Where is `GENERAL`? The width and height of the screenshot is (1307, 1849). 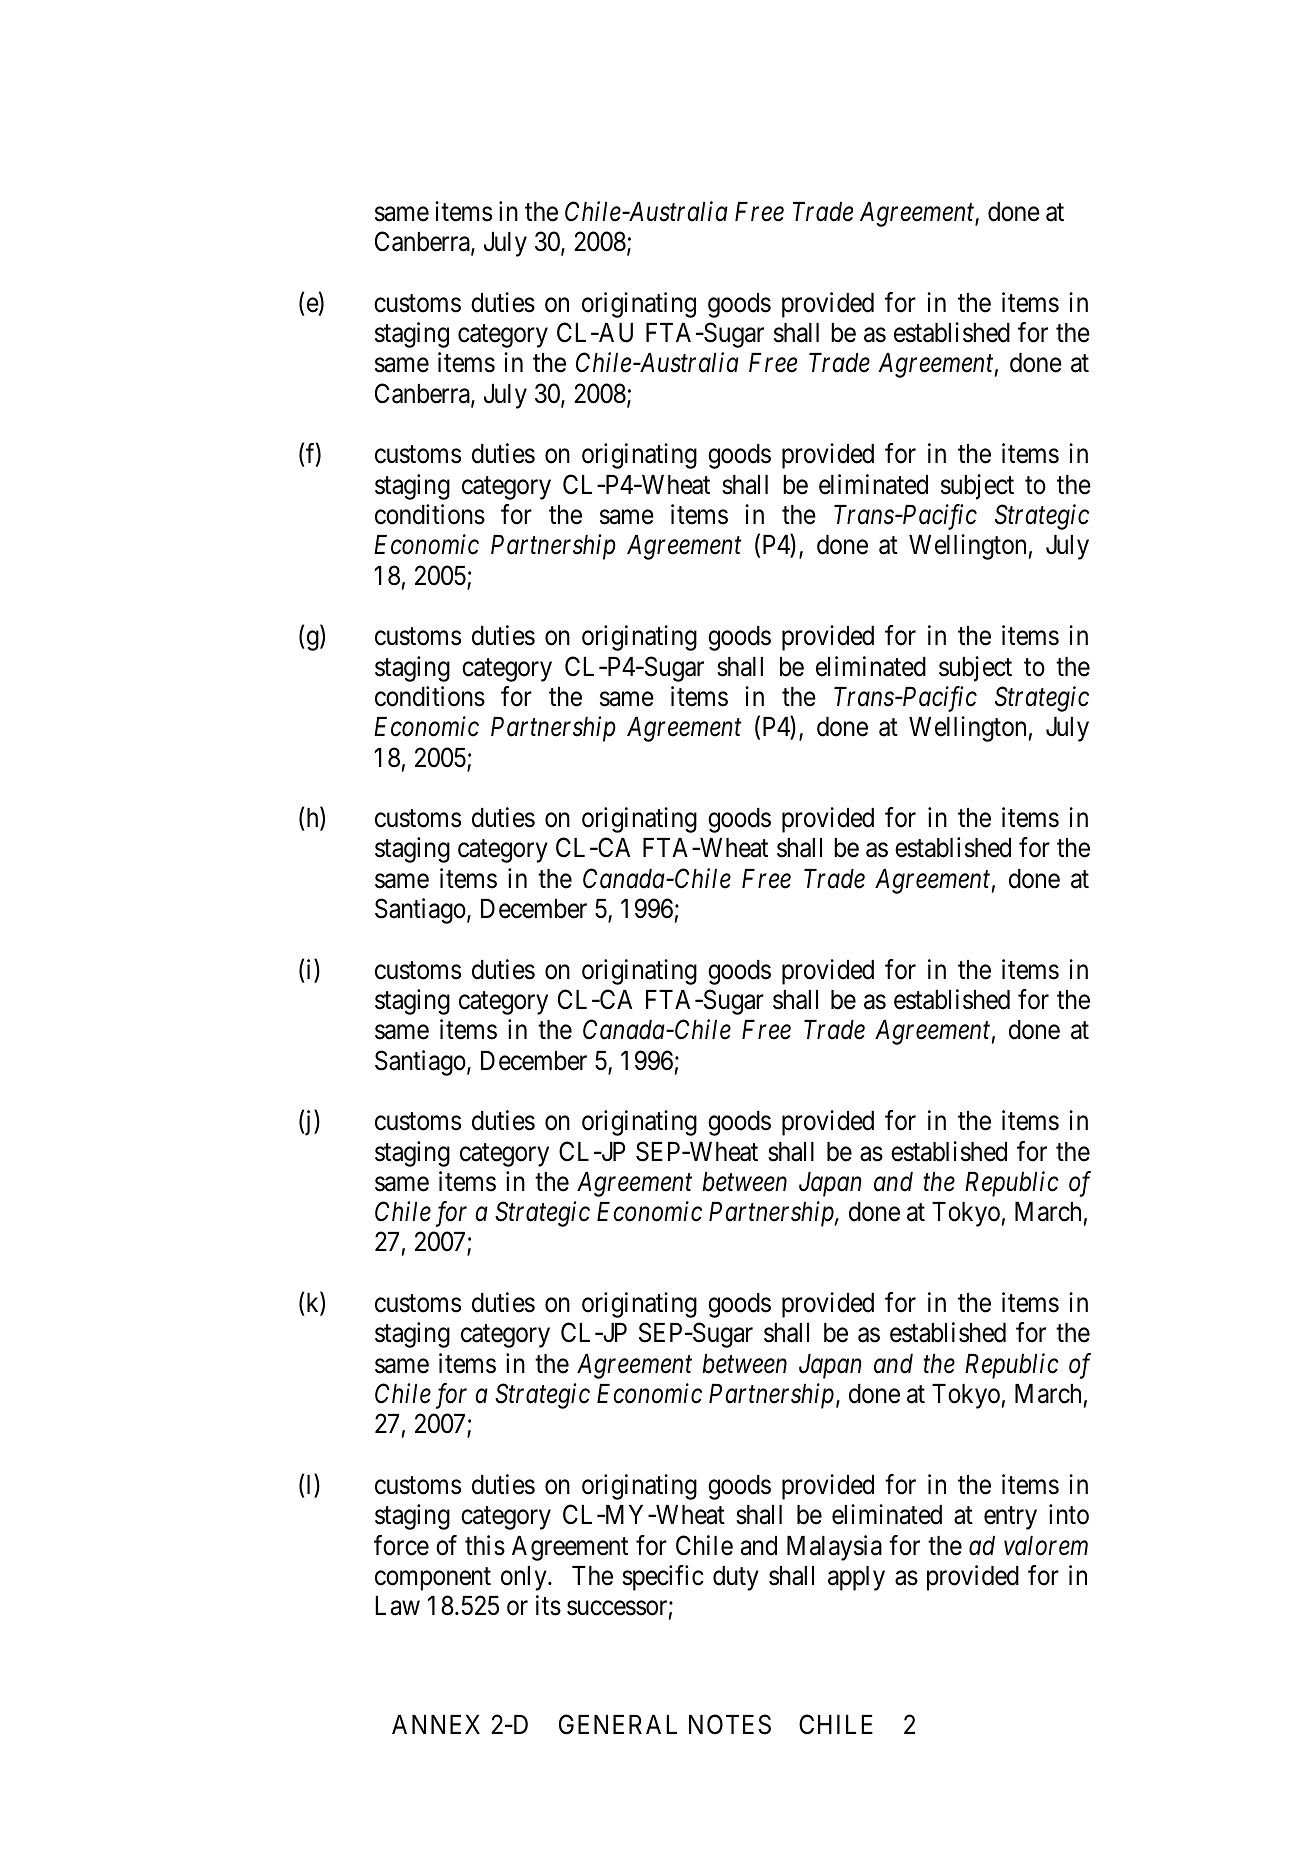 GENERAL is located at coordinates (618, 1724).
